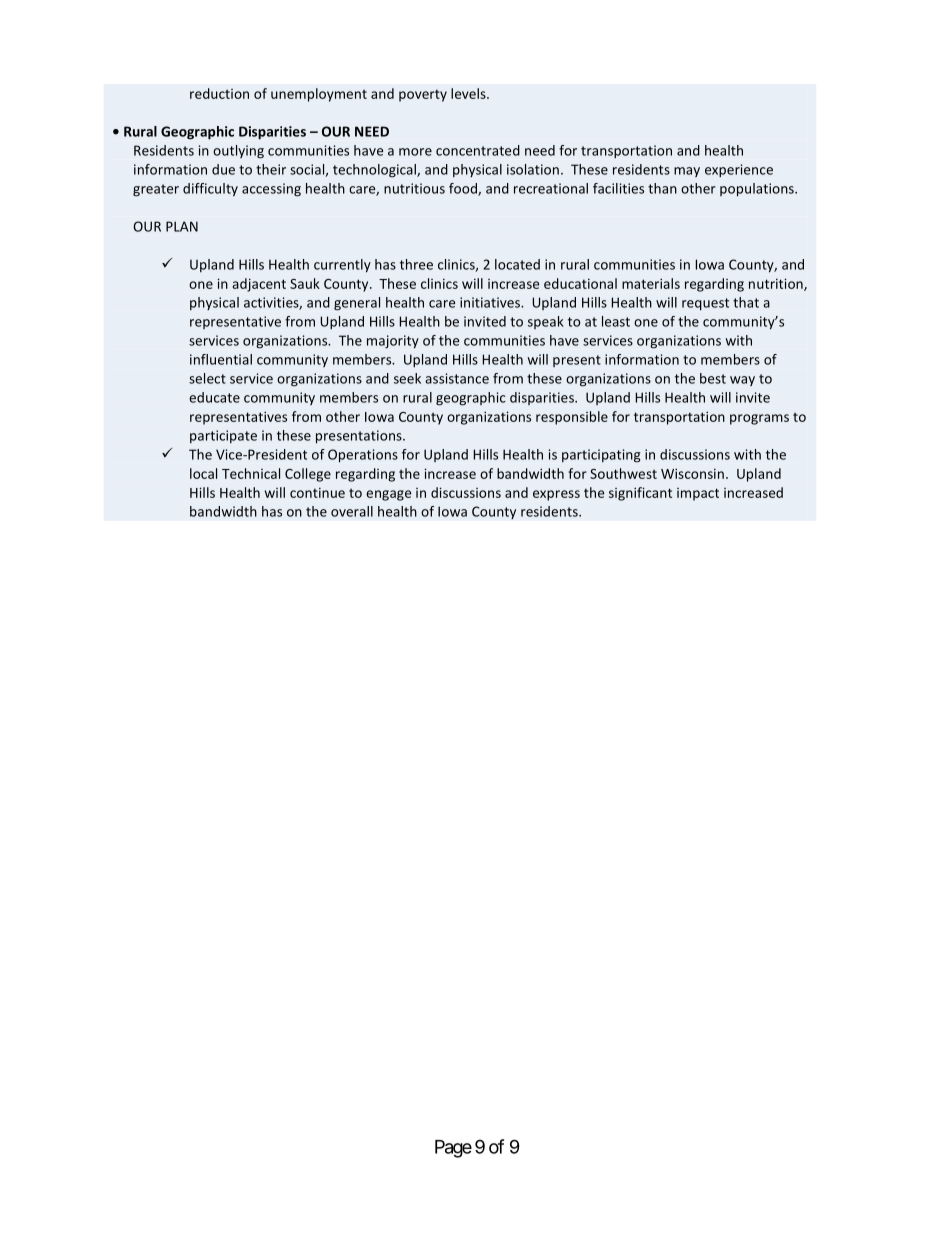 This document has height=1233, width=952. I want to click on engage, so click(388, 495).
